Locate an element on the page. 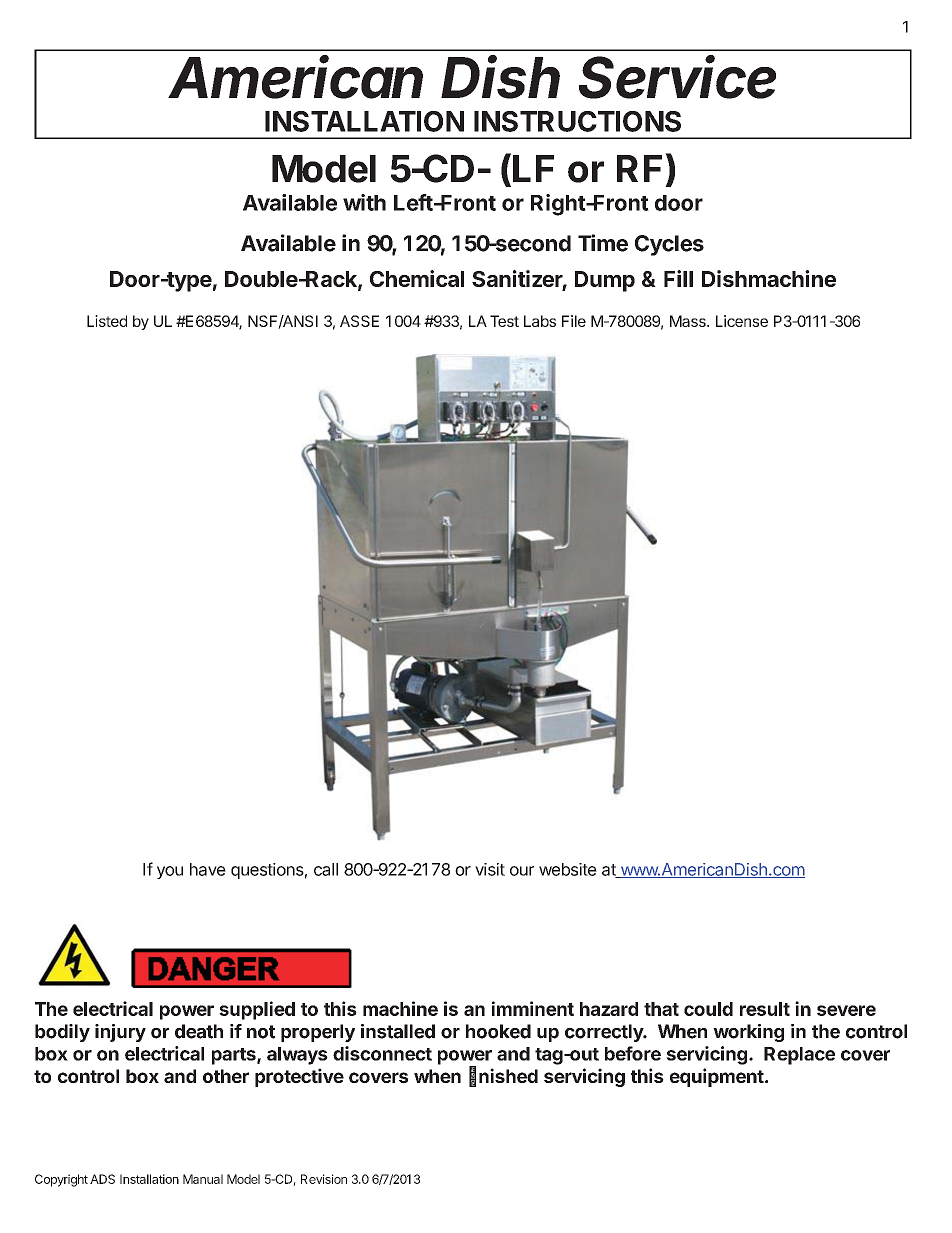 The height and width of the image is (1233, 952). visit is located at coordinates (490, 869).
